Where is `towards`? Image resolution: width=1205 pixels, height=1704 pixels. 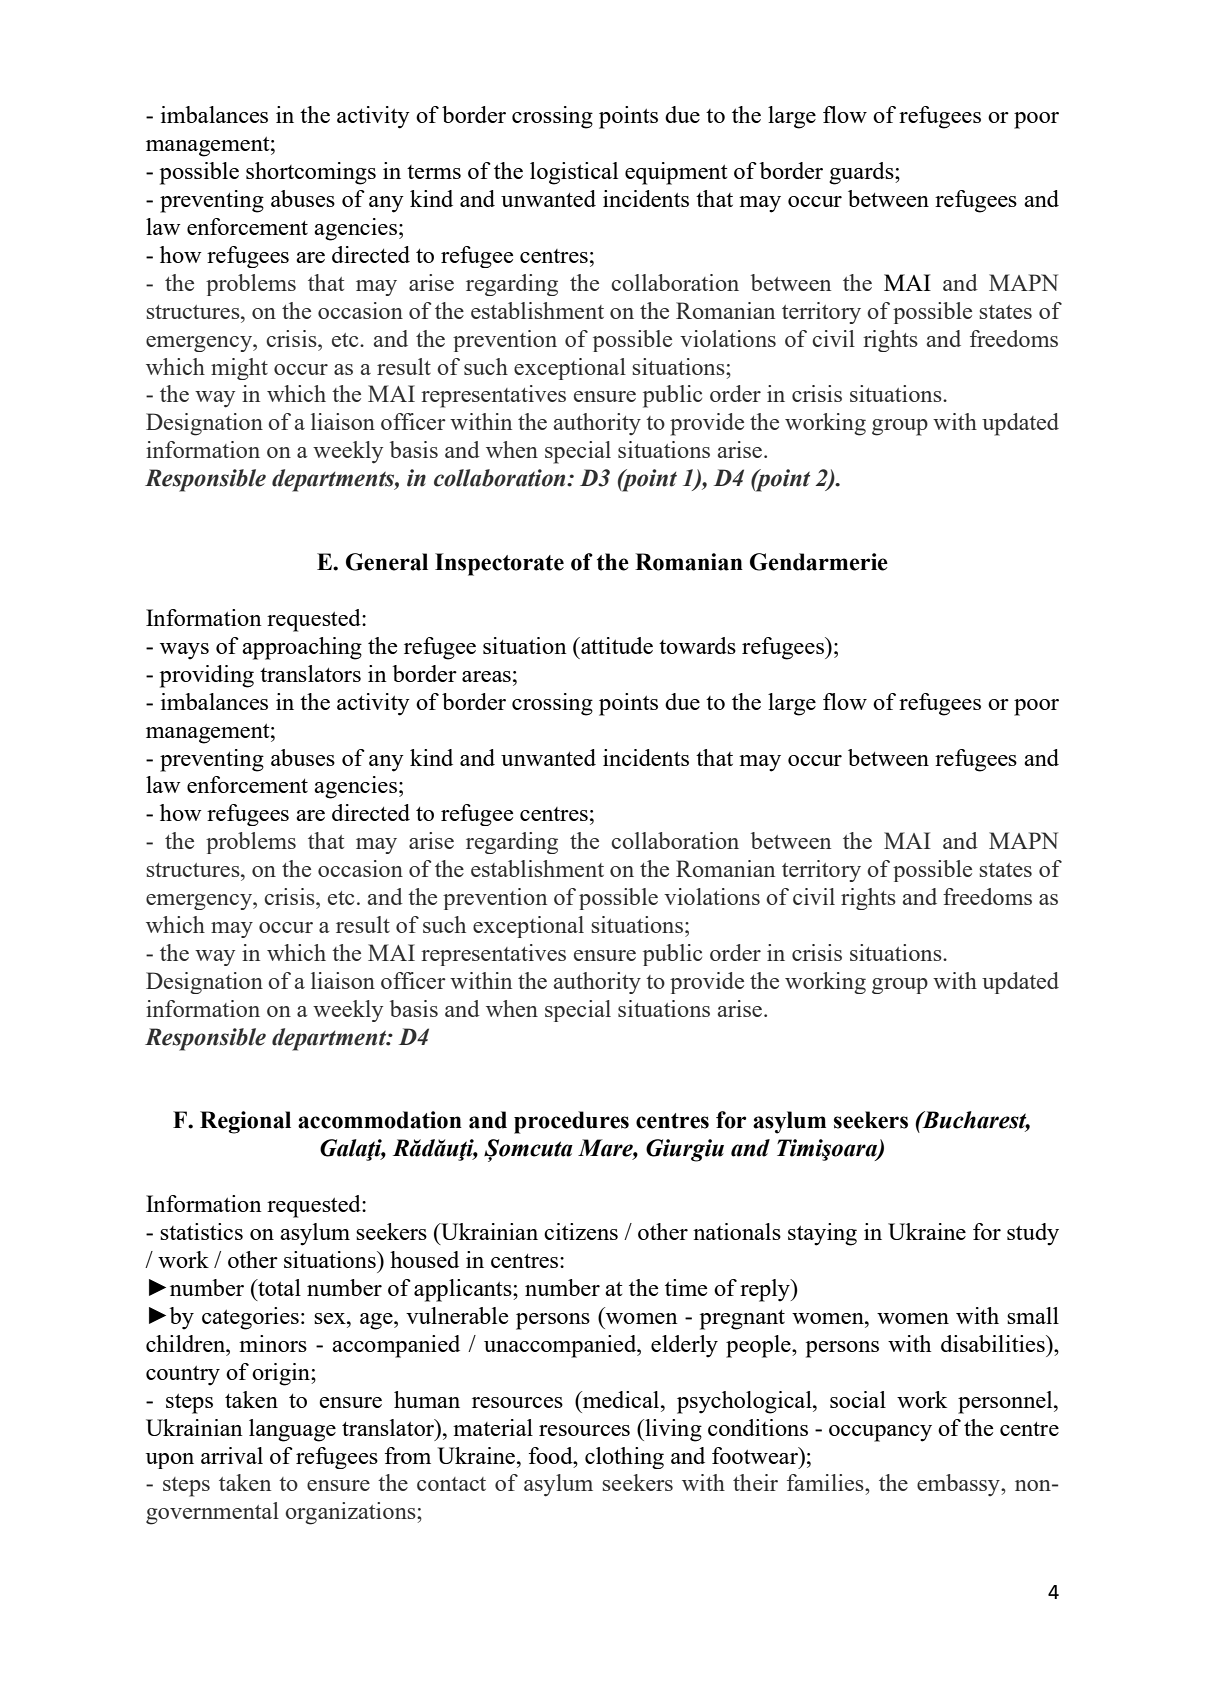
towards is located at coordinates (697, 645).
